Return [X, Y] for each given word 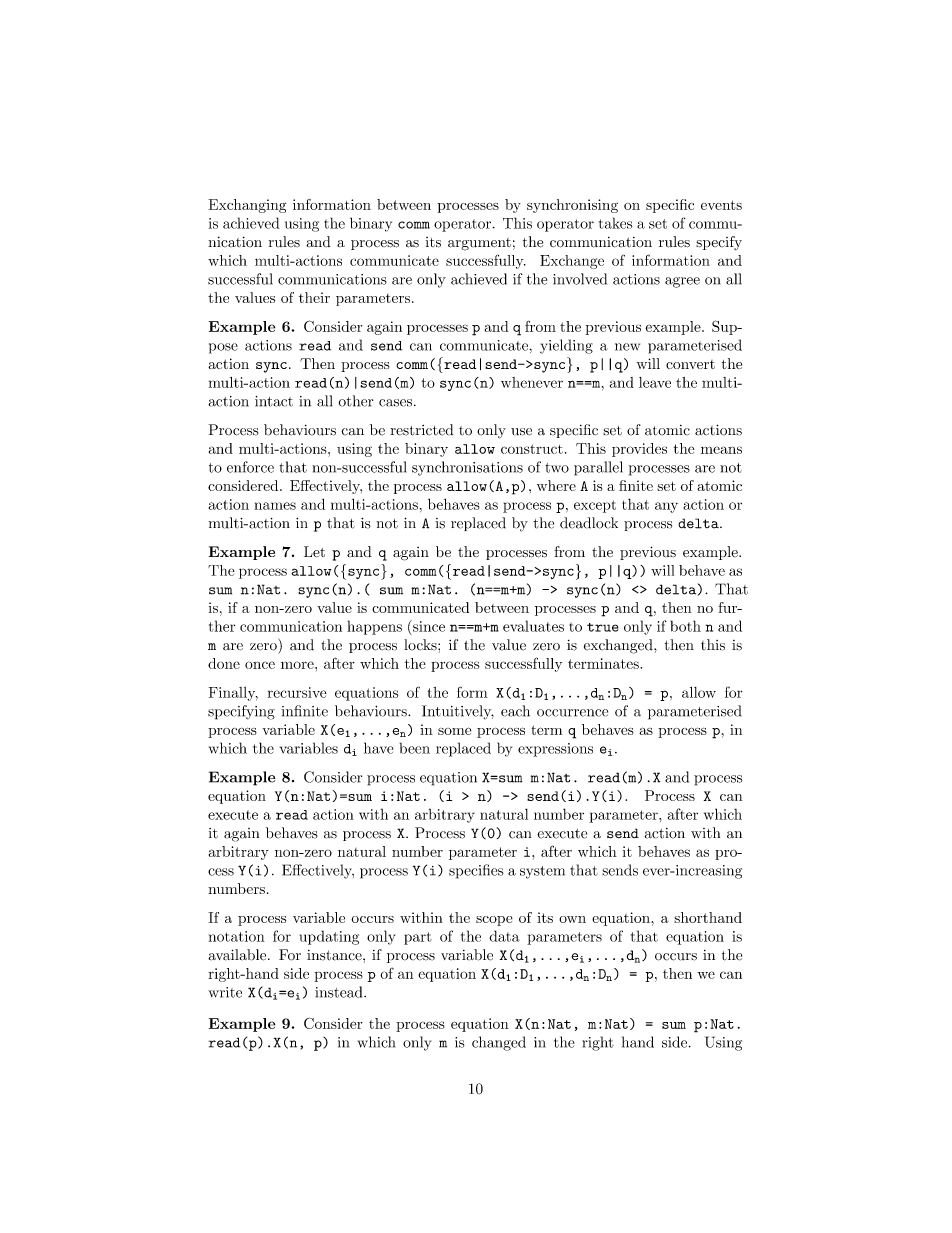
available [238, 955]
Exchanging [247, 206]
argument [479, 244]
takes [615, 223]
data [504, 936]
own [572, 919]
